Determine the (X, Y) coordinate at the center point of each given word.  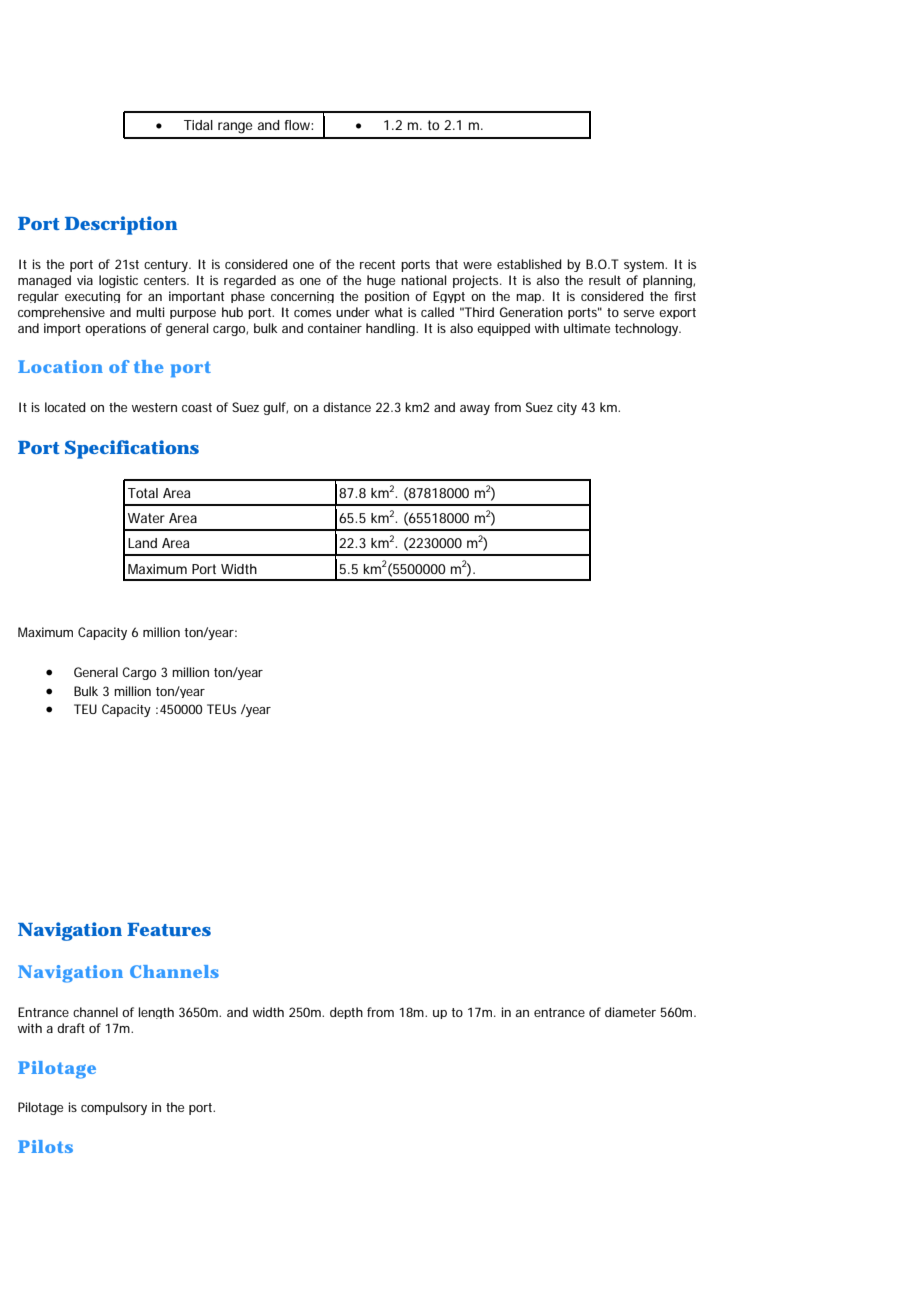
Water (146, 518)
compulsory (114, 1108)
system (645, 266)
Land (142, 543)
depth (346, 1013)
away (475, 410)
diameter (630, 1012)
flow (299, 125)
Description (121, 225)
